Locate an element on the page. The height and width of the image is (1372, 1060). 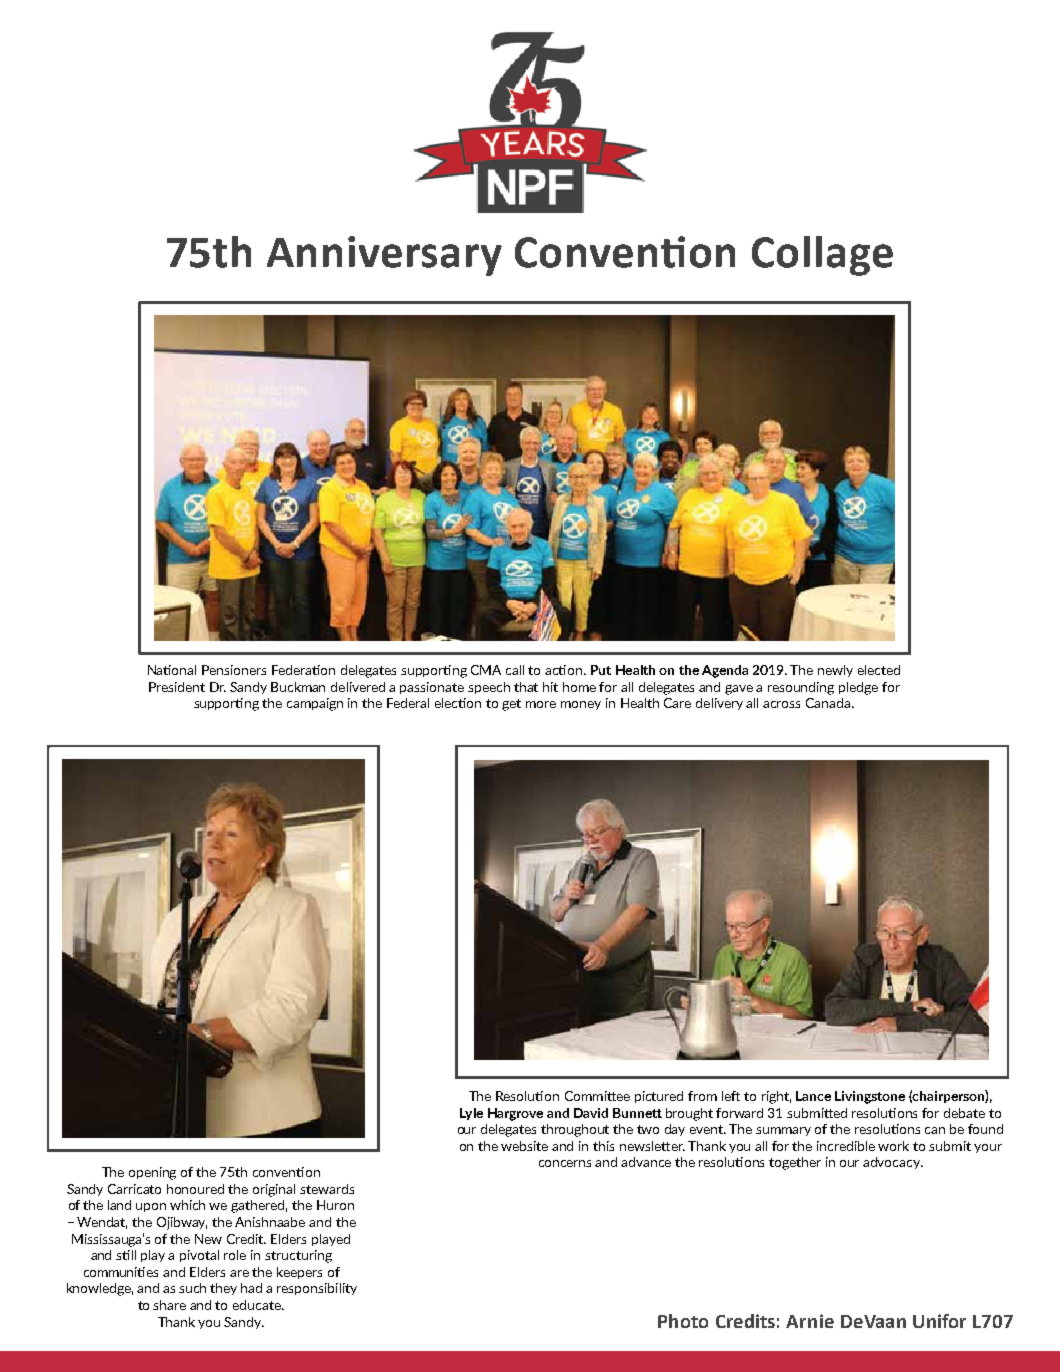
Canada is located at coordinates (829, 703).
